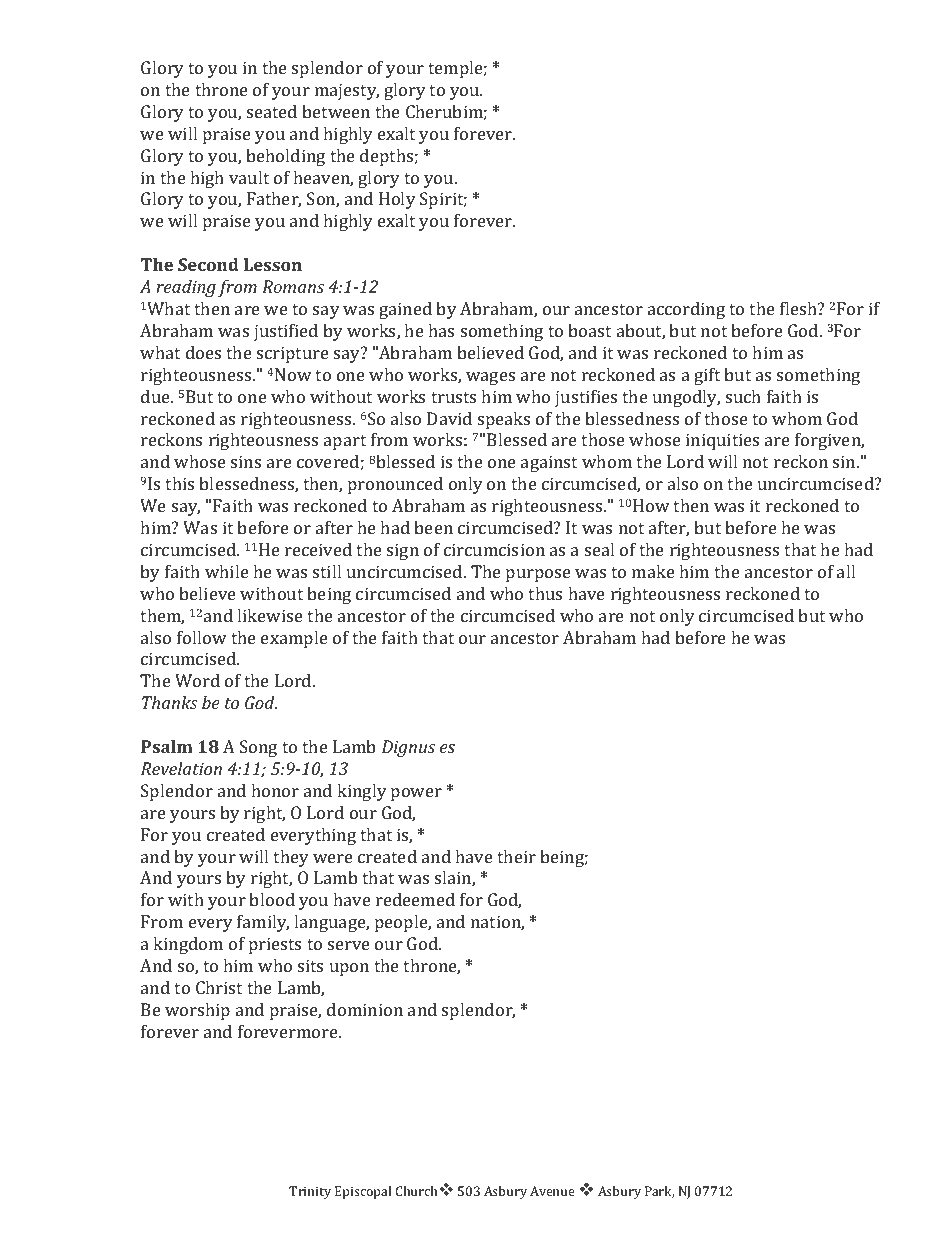 Image resolution: width=952 pixels, height=1233 pixels. I want to click on power, so click(416, 794).
